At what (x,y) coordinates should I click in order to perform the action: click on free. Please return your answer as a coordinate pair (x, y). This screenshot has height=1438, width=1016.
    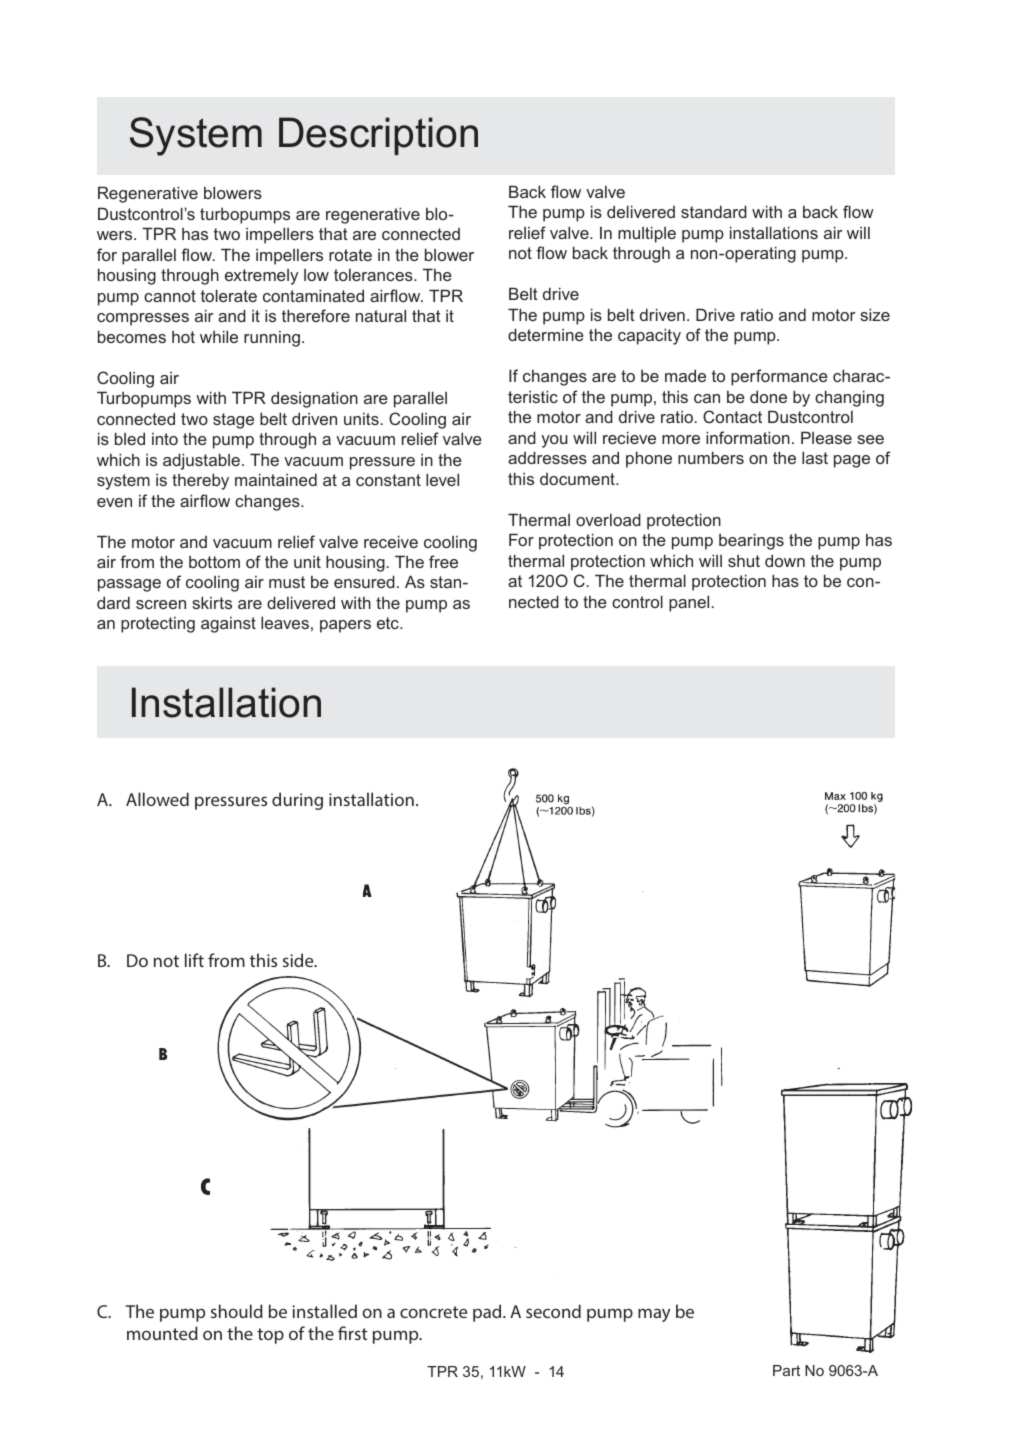
    Looking at the image, I should click on (443, 561).
